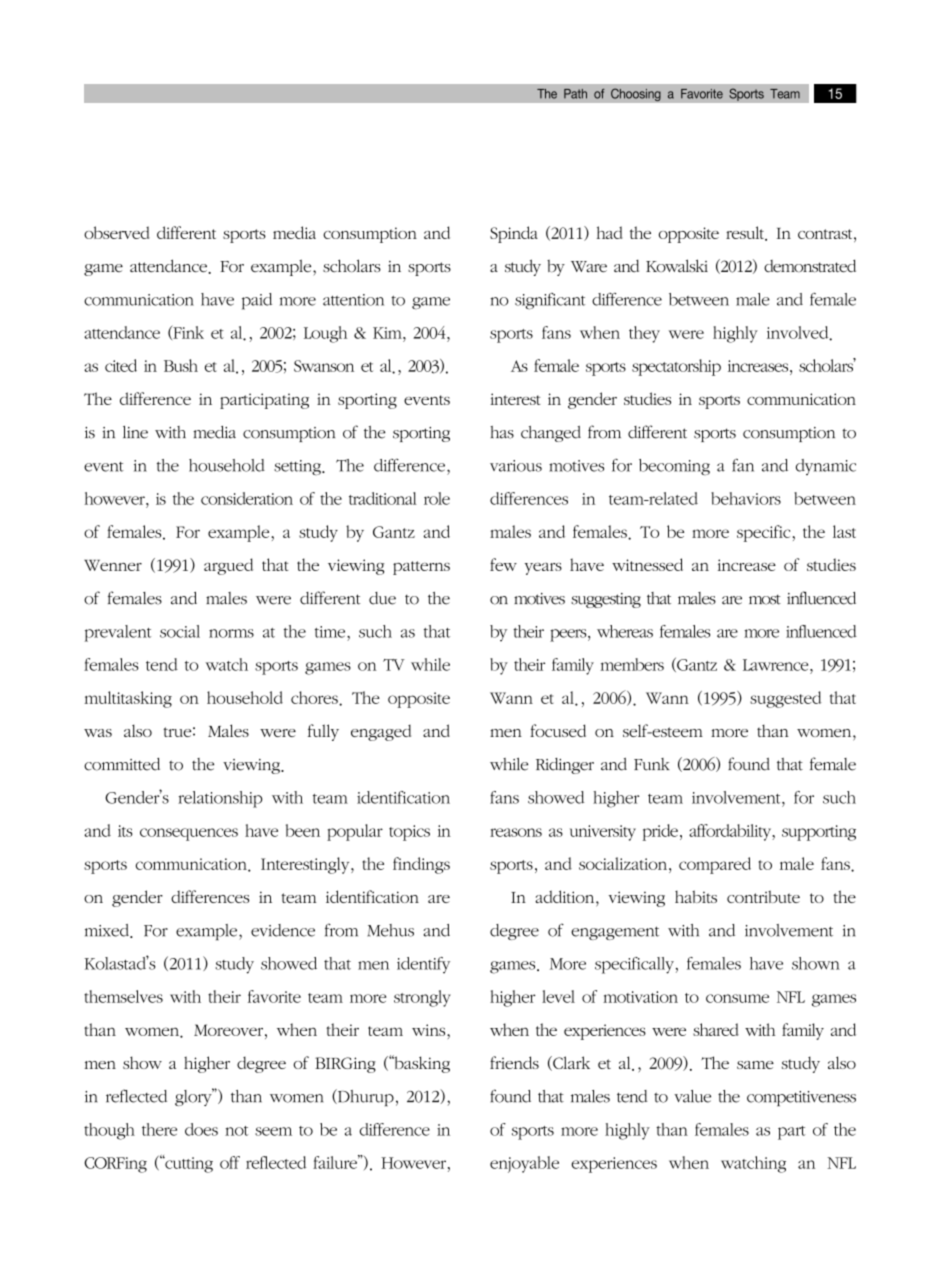 The height and width of the screenshot is (1288, 941). I want to click on norms, so click(231, 633).
